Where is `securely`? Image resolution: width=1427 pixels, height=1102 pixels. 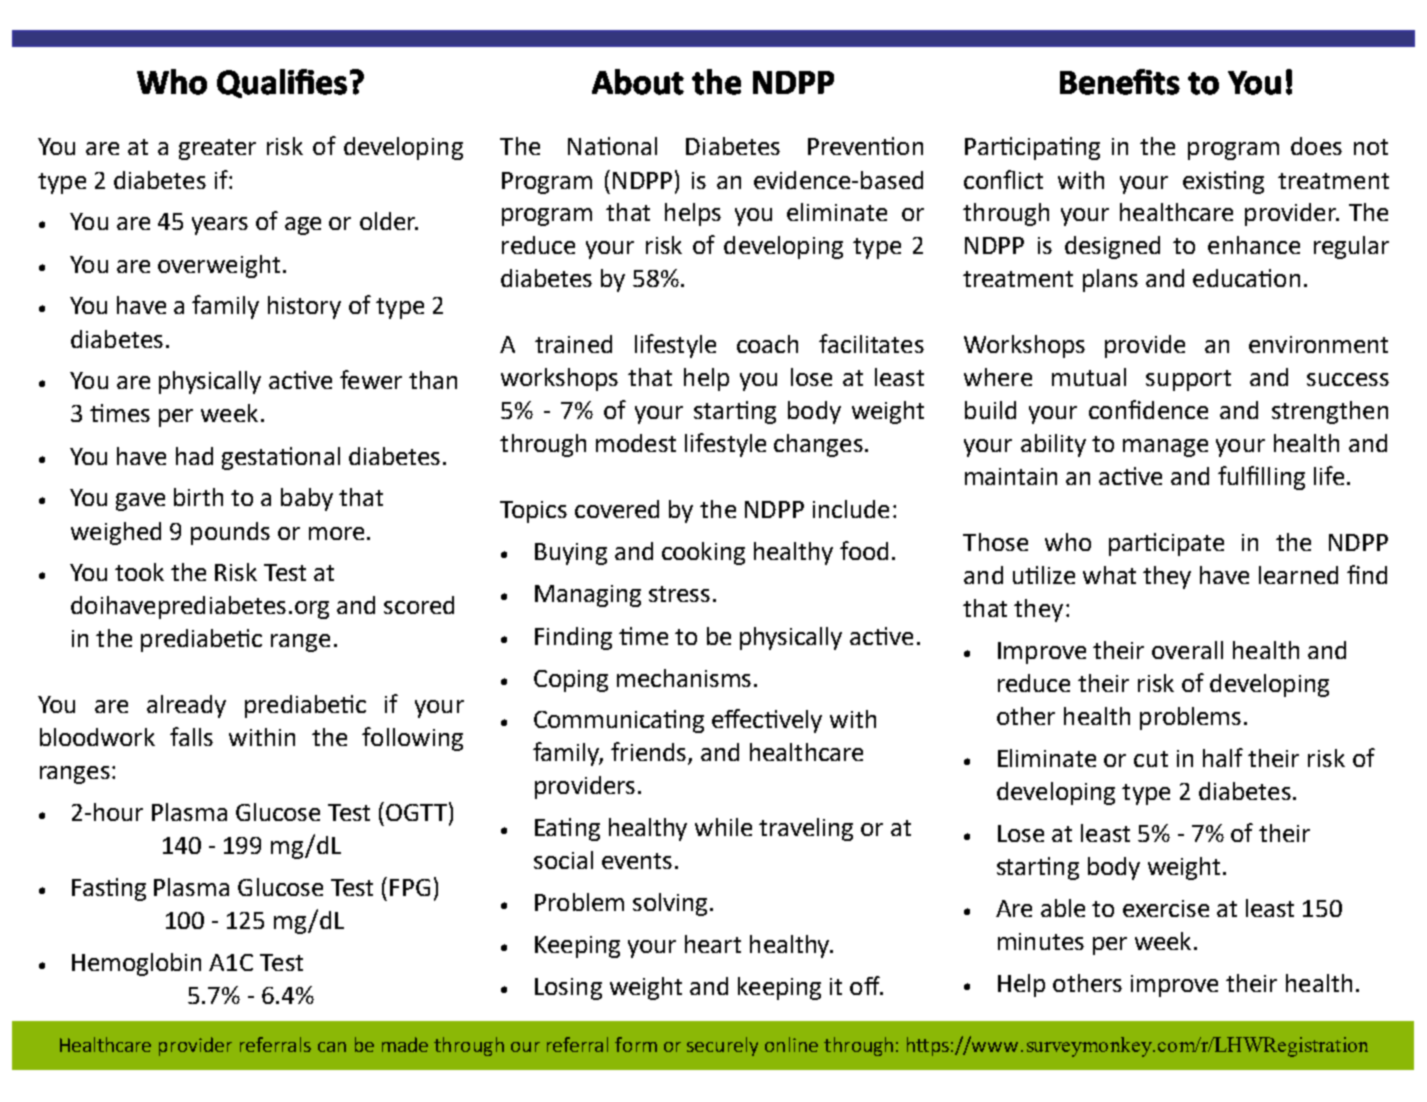 securely is located at coordinates (722, 1046).
